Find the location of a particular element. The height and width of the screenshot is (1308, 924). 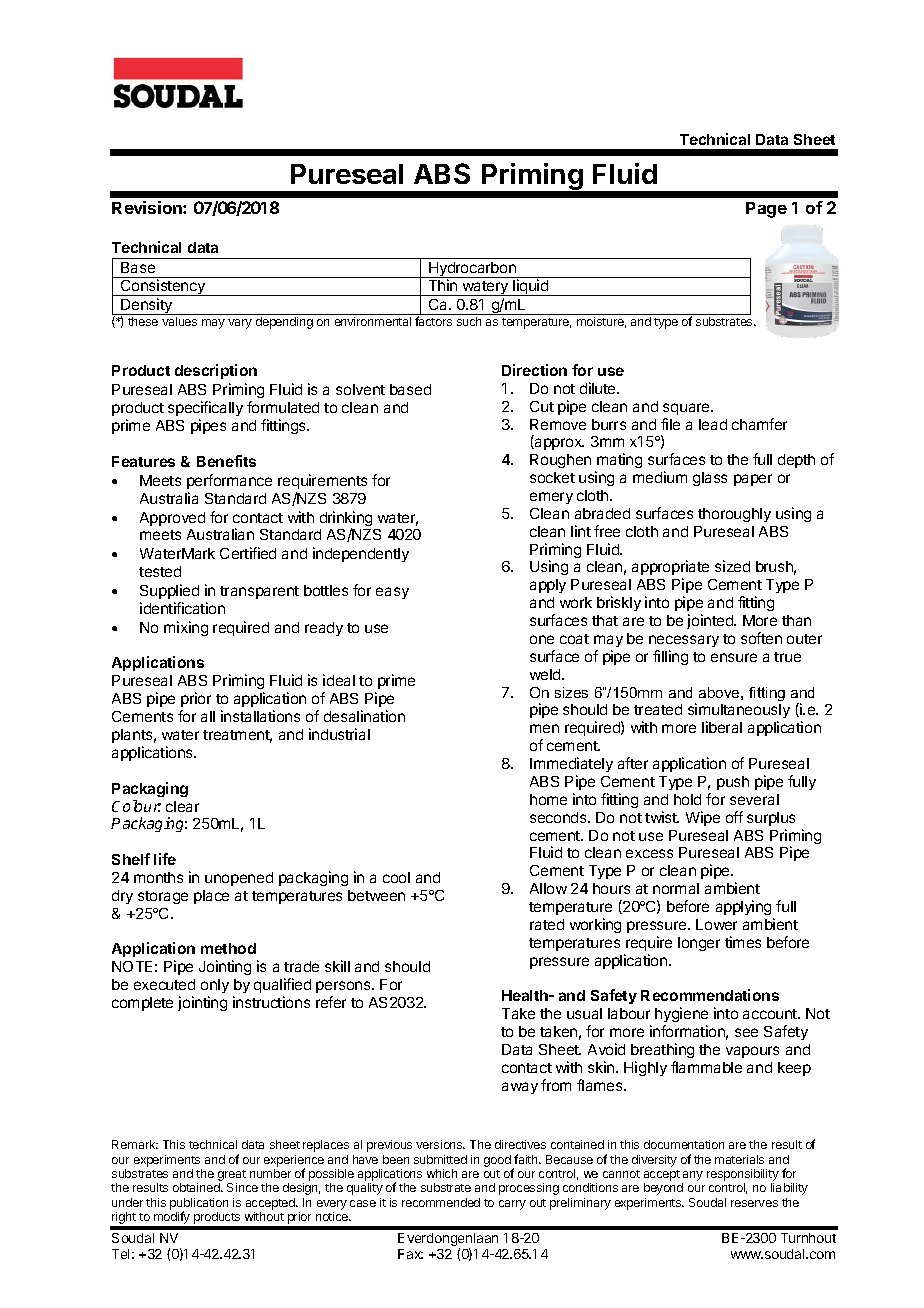

liberal is located at coordinates (722, 727).
